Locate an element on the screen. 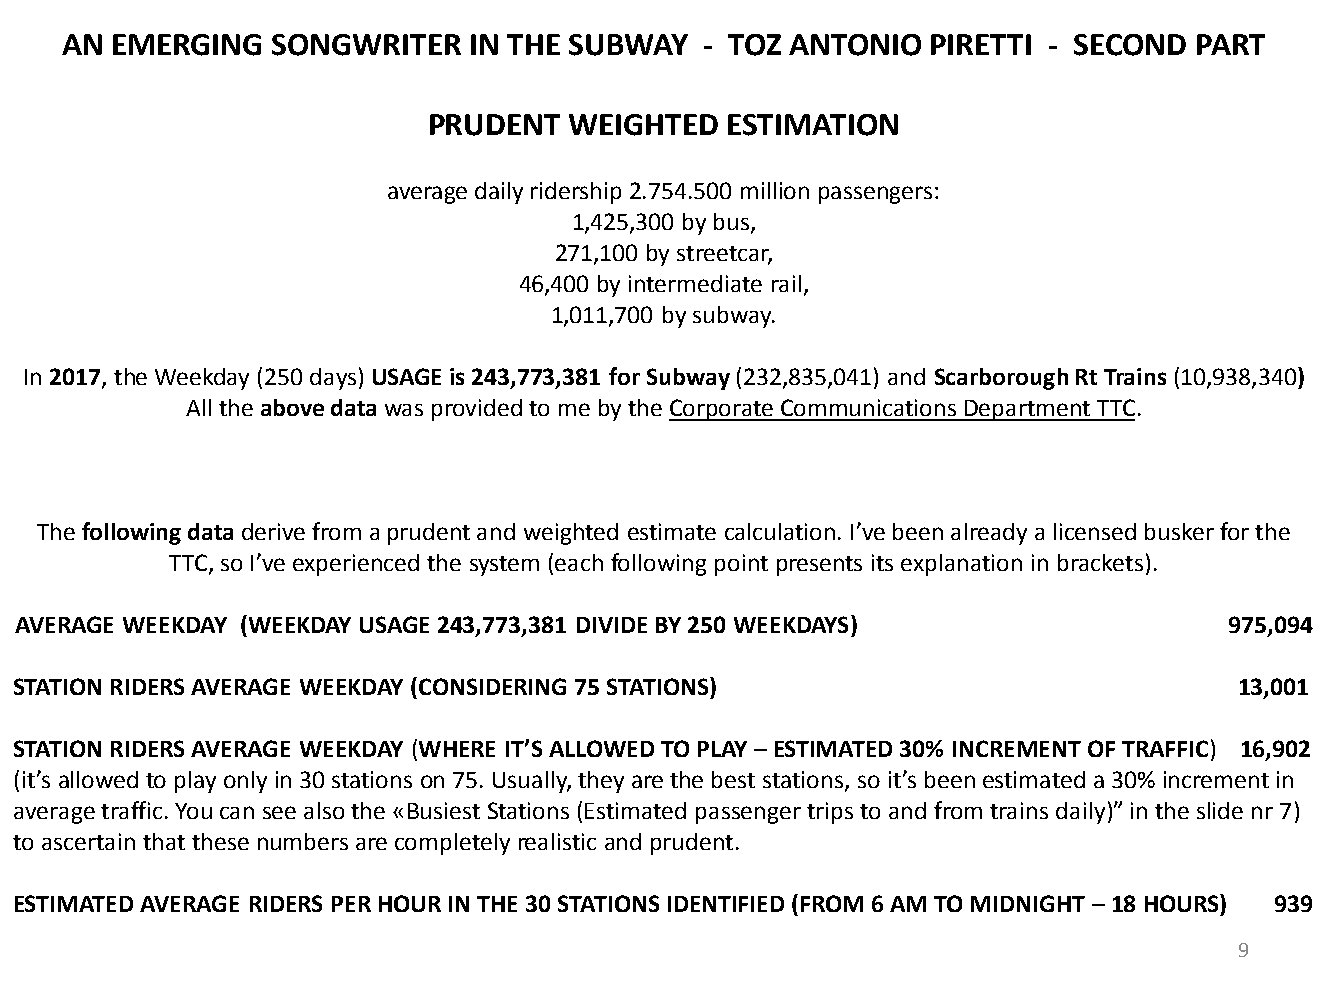 The width and height of the screenshot is (1328, 996). Corporate is located at coordinates (722, 410).
